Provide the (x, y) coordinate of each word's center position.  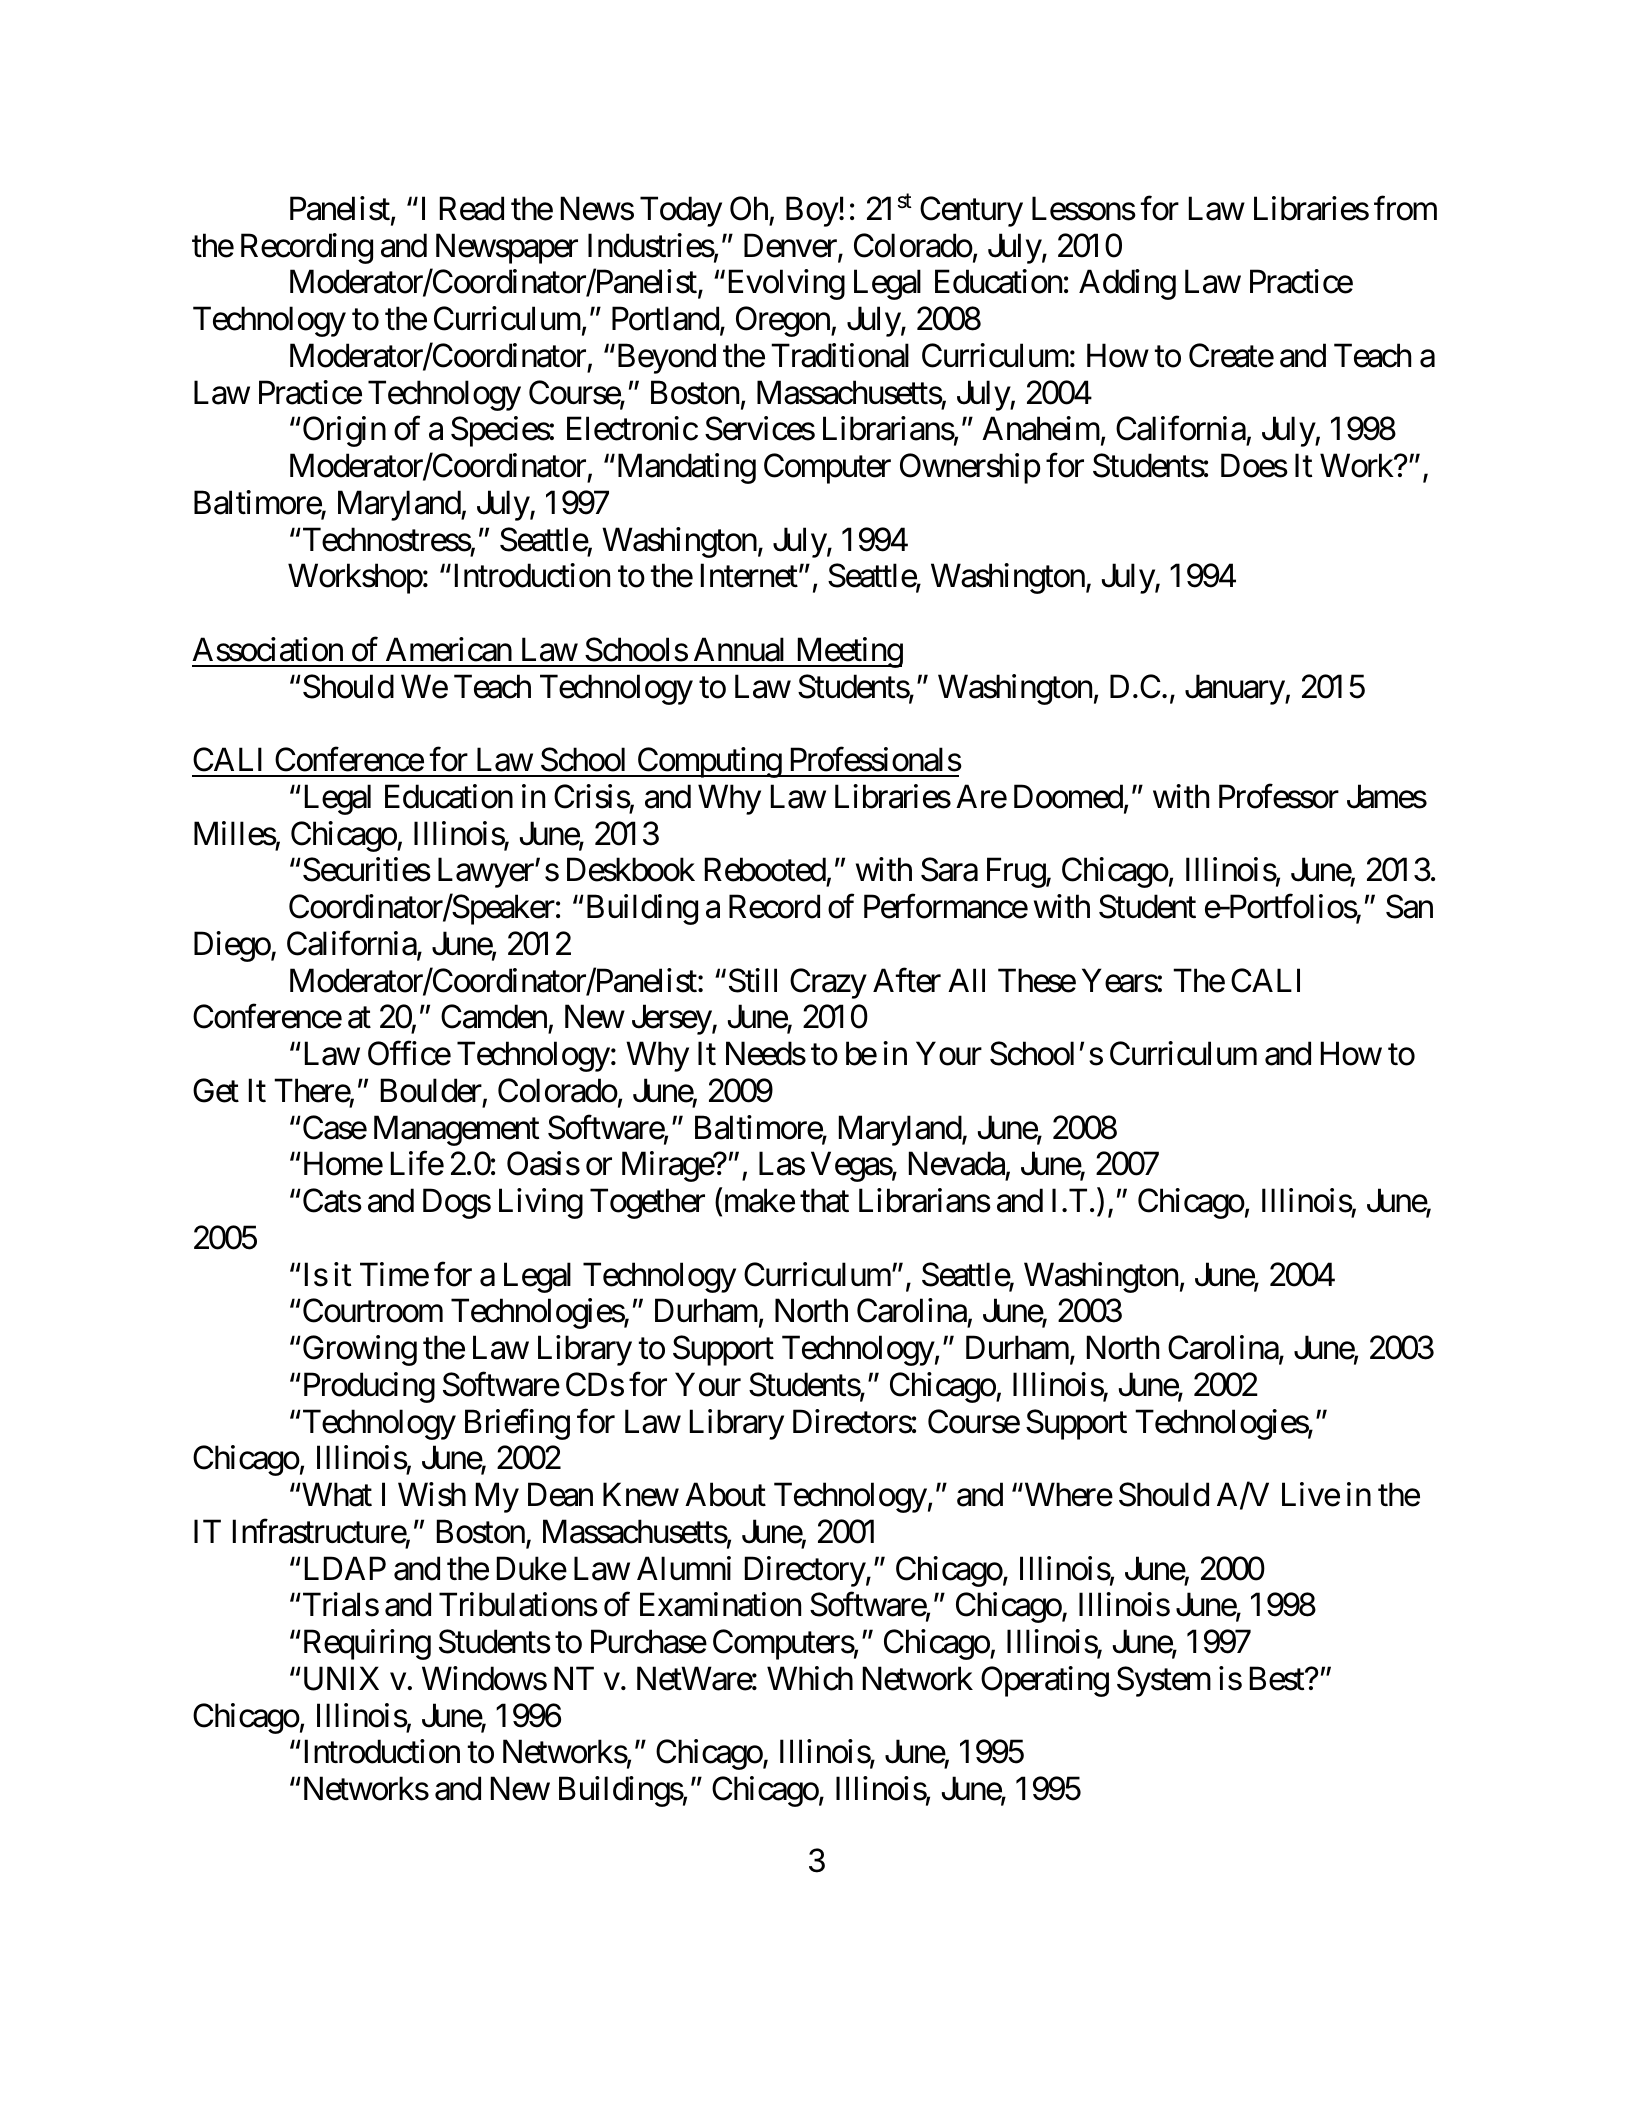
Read (472, 208)
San (1409, 907)
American (449, 649)
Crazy (828, 983)
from (1405, 208)
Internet (749, 576)
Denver (791, 247)
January (1235, 690)
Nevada (957, 1164)
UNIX (339, 1679)
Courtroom (371, 1311)
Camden (494, 1017)
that (824, 1200)
